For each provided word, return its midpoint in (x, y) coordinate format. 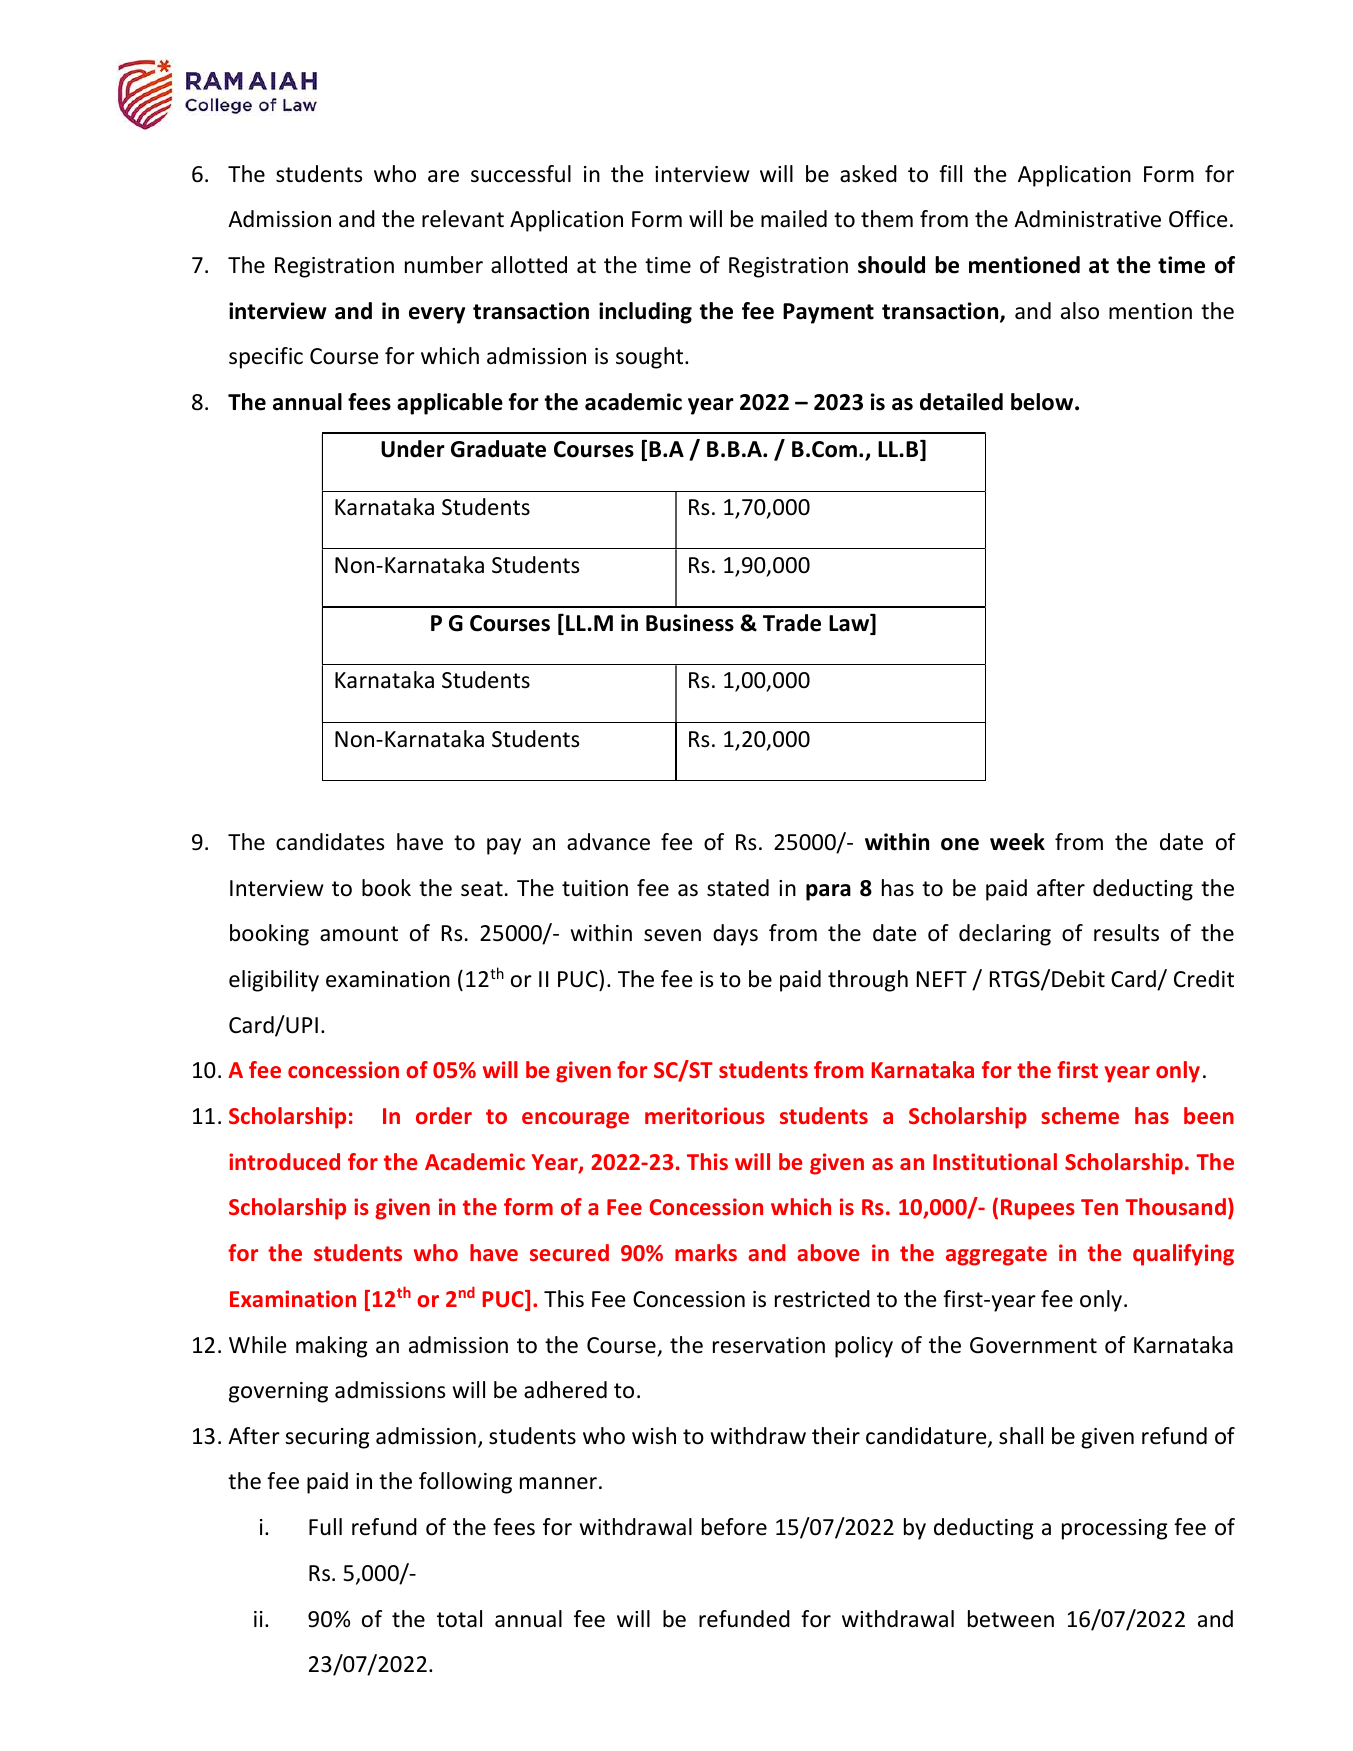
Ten (1099, 1207)
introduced (284, 1161)
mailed (794, 219)
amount (359, 934)
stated (738, 888)
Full (325, 1527)
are (443, 176)
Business (690, 623)
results (1126, 933)
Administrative (1087, 219)
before (734, 1527)
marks (706, 1252)
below (1043, 402)
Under (413, 449)
